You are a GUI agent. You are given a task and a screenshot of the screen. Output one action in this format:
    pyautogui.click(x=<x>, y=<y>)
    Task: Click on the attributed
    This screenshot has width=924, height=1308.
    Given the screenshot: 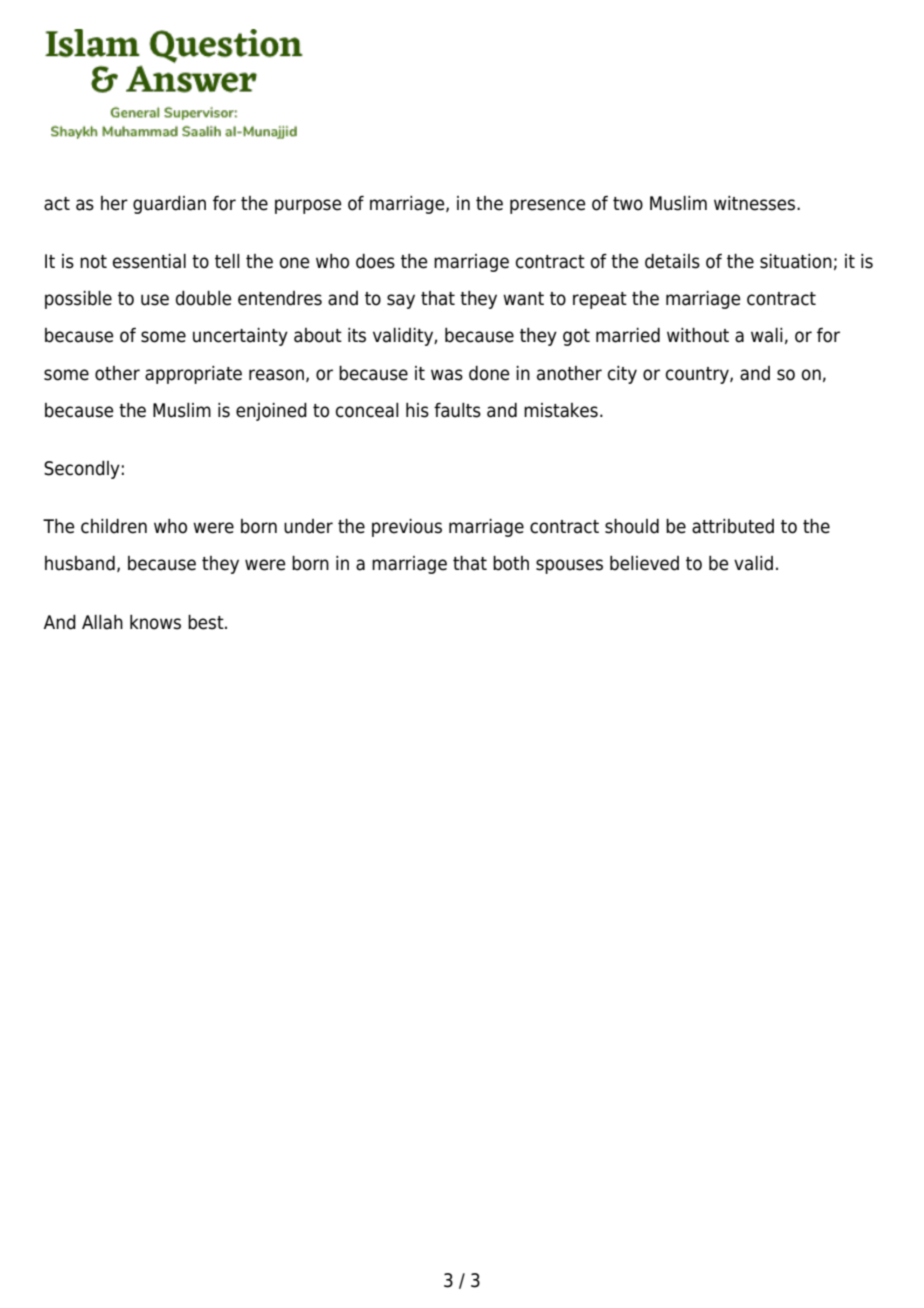 What is the action you would take?
    pyautogui.click(x=733, y=526)
